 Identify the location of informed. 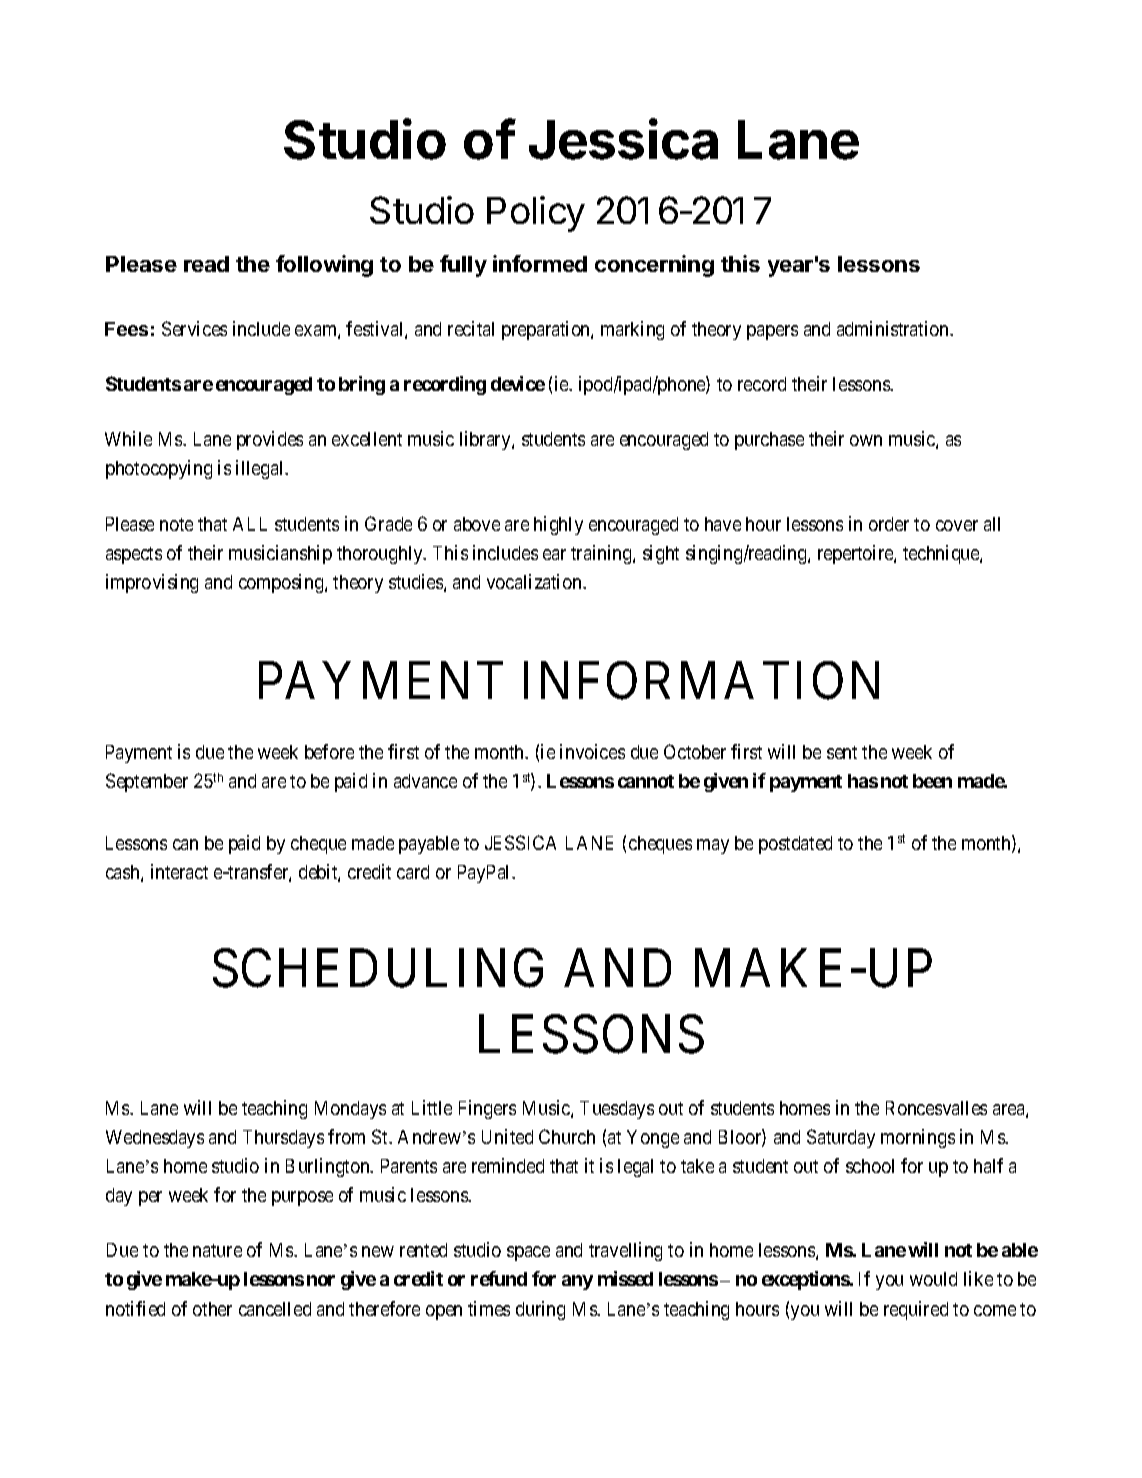
(540, 263).
